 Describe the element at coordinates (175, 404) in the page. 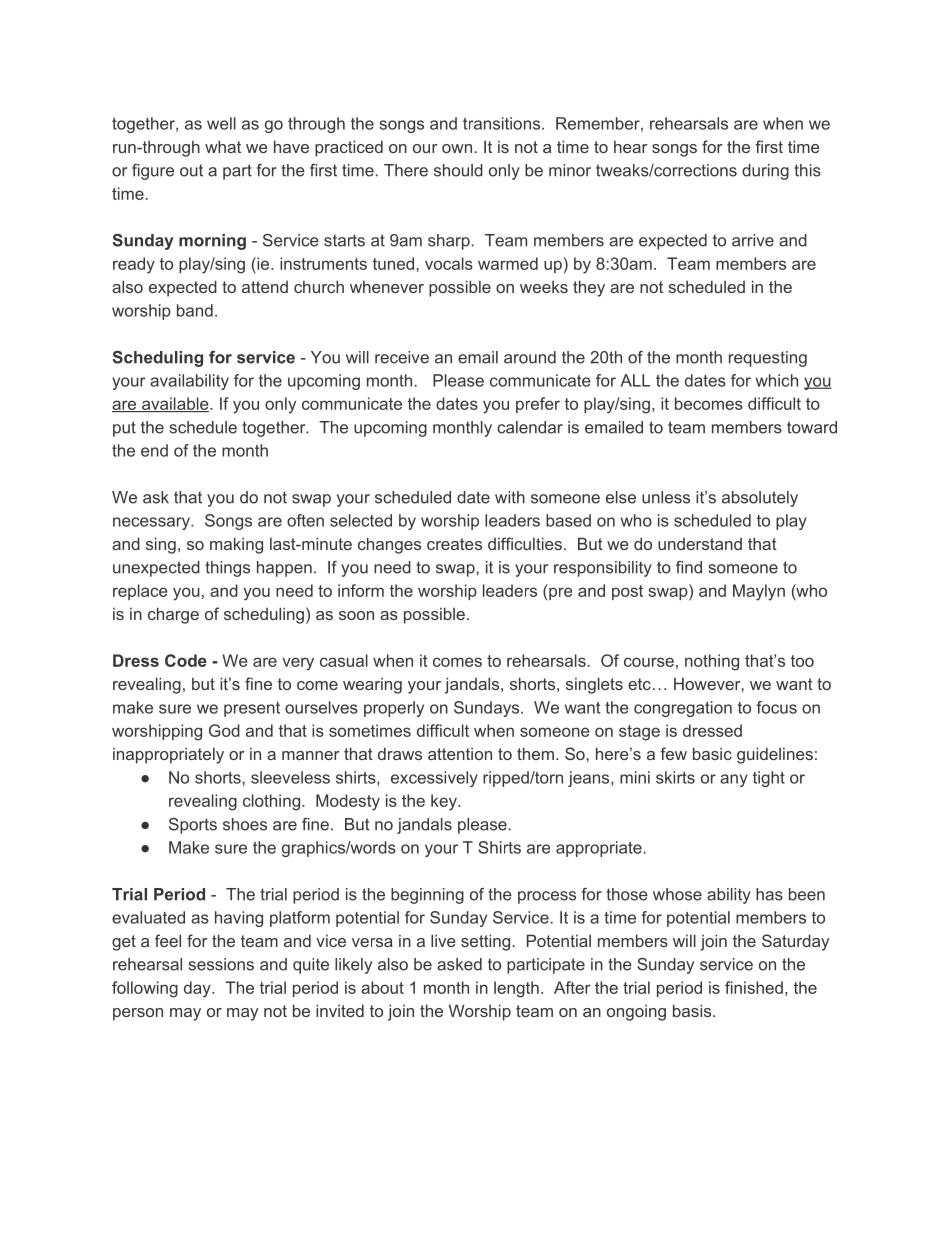

I see `available` at that location.
